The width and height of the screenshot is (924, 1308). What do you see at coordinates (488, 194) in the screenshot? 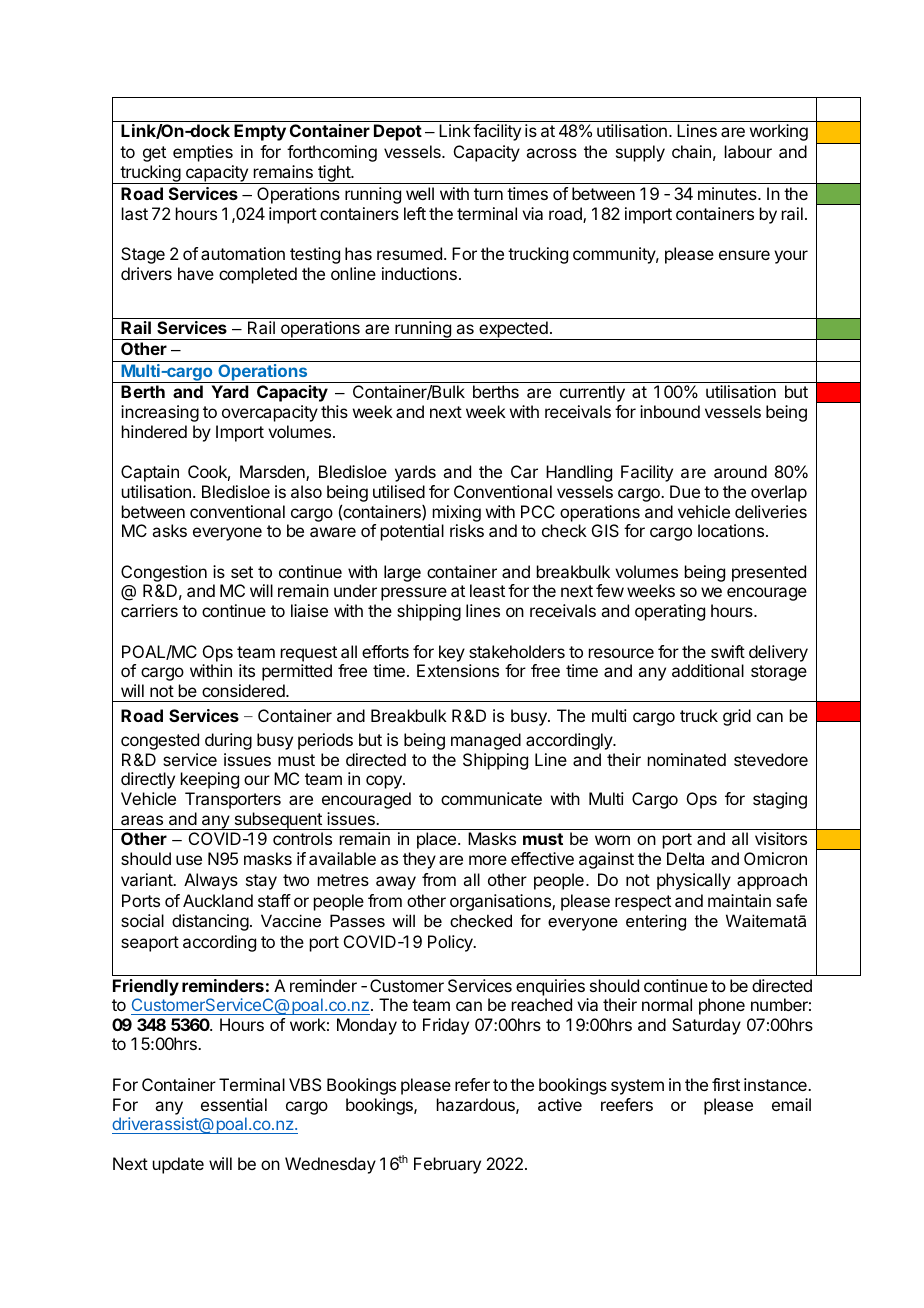
I see `turn` at bounding box center [488, 194].
